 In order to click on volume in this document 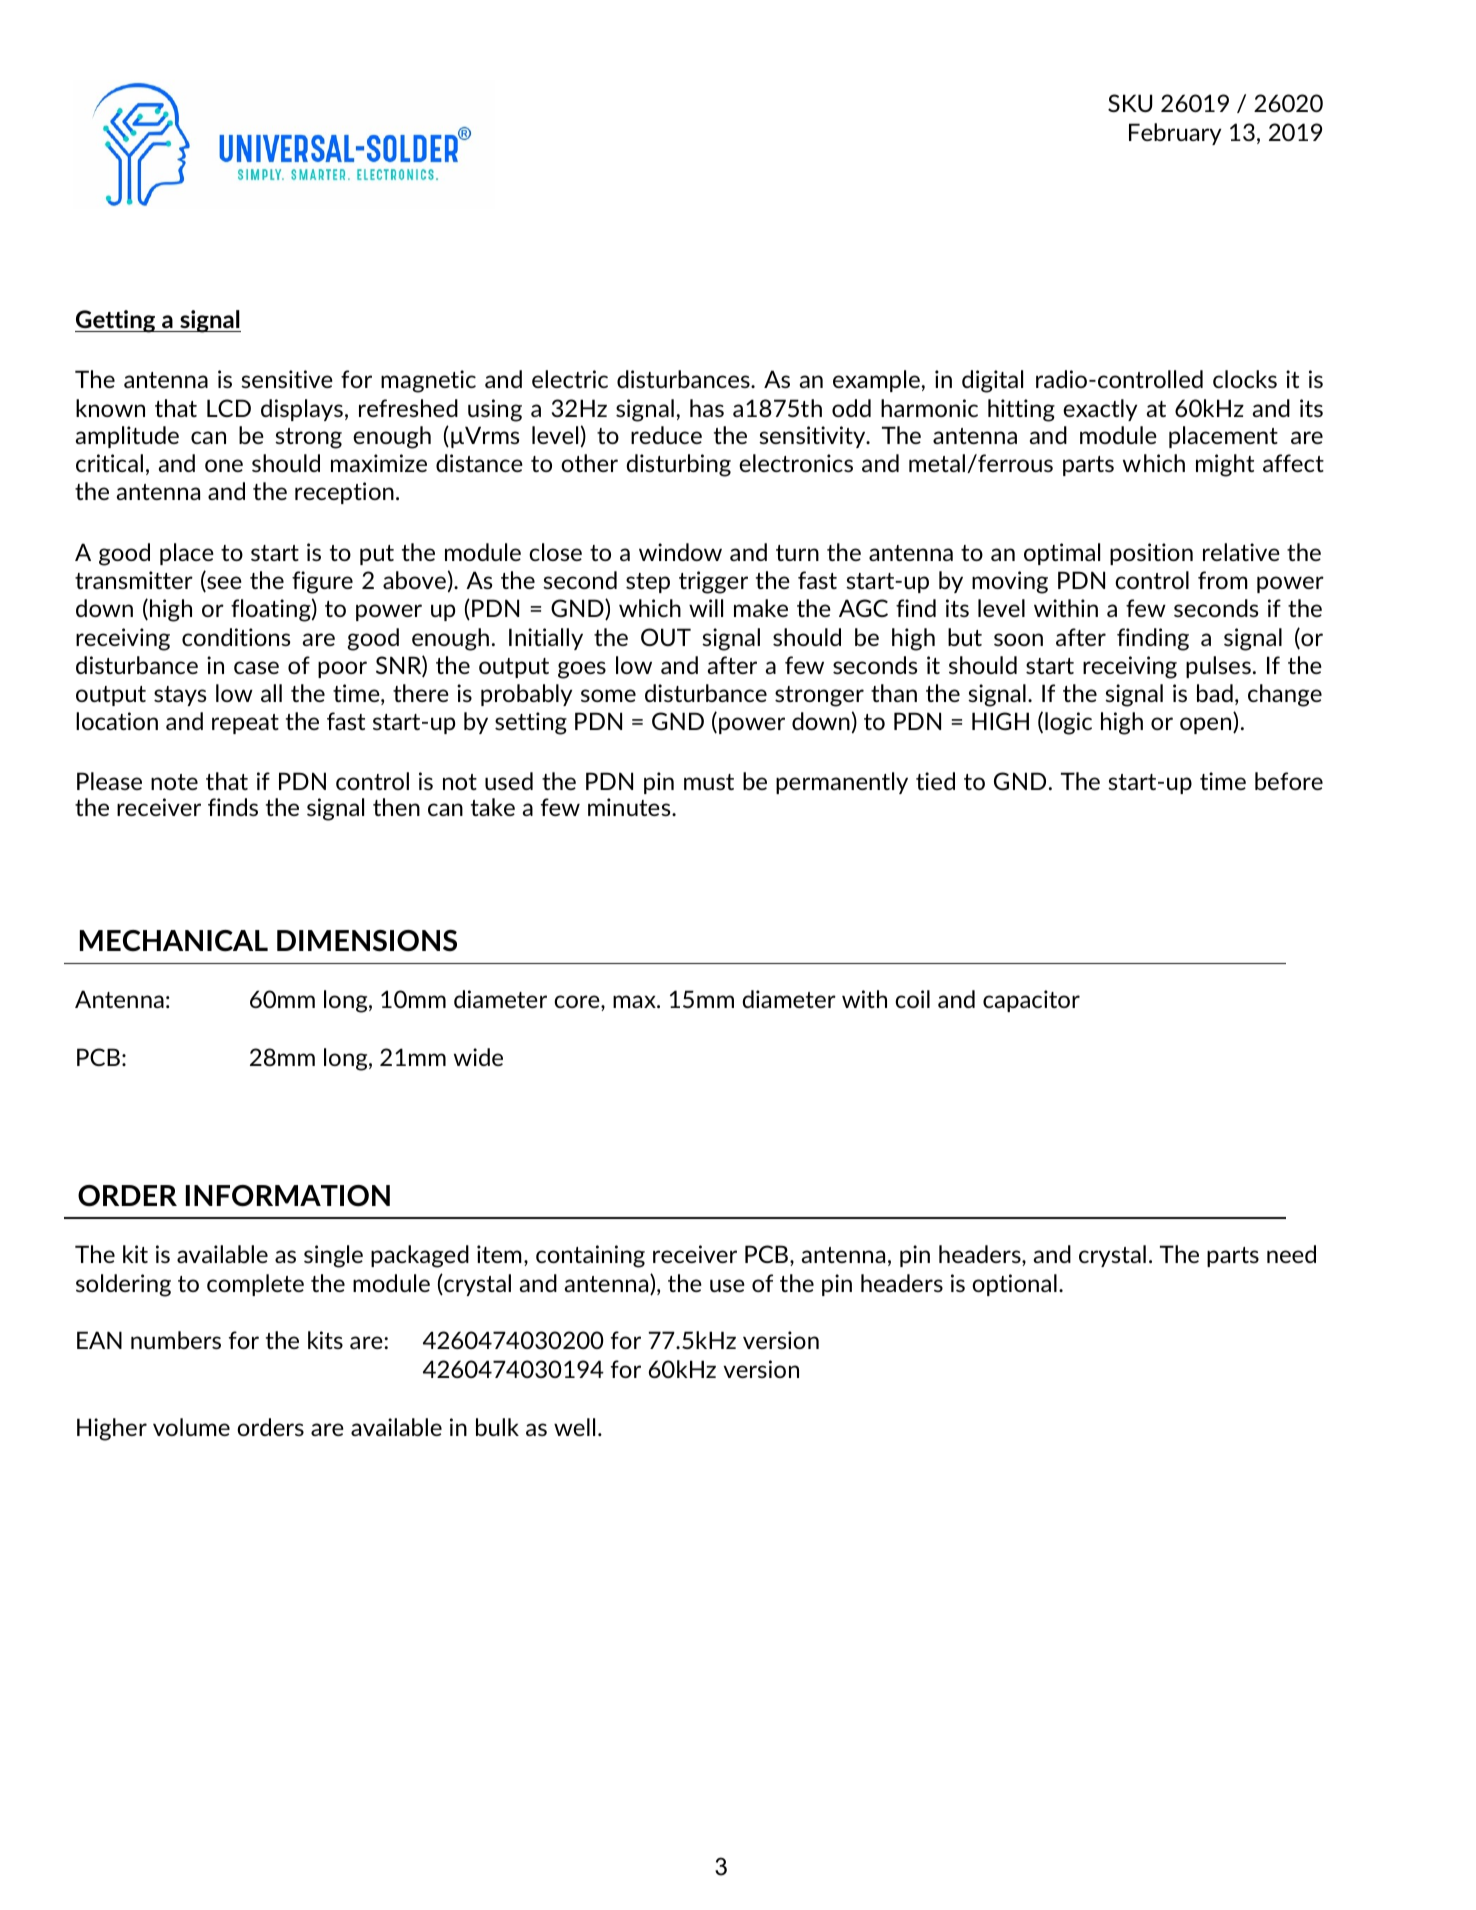, I will do `click(191, 1427)`.
